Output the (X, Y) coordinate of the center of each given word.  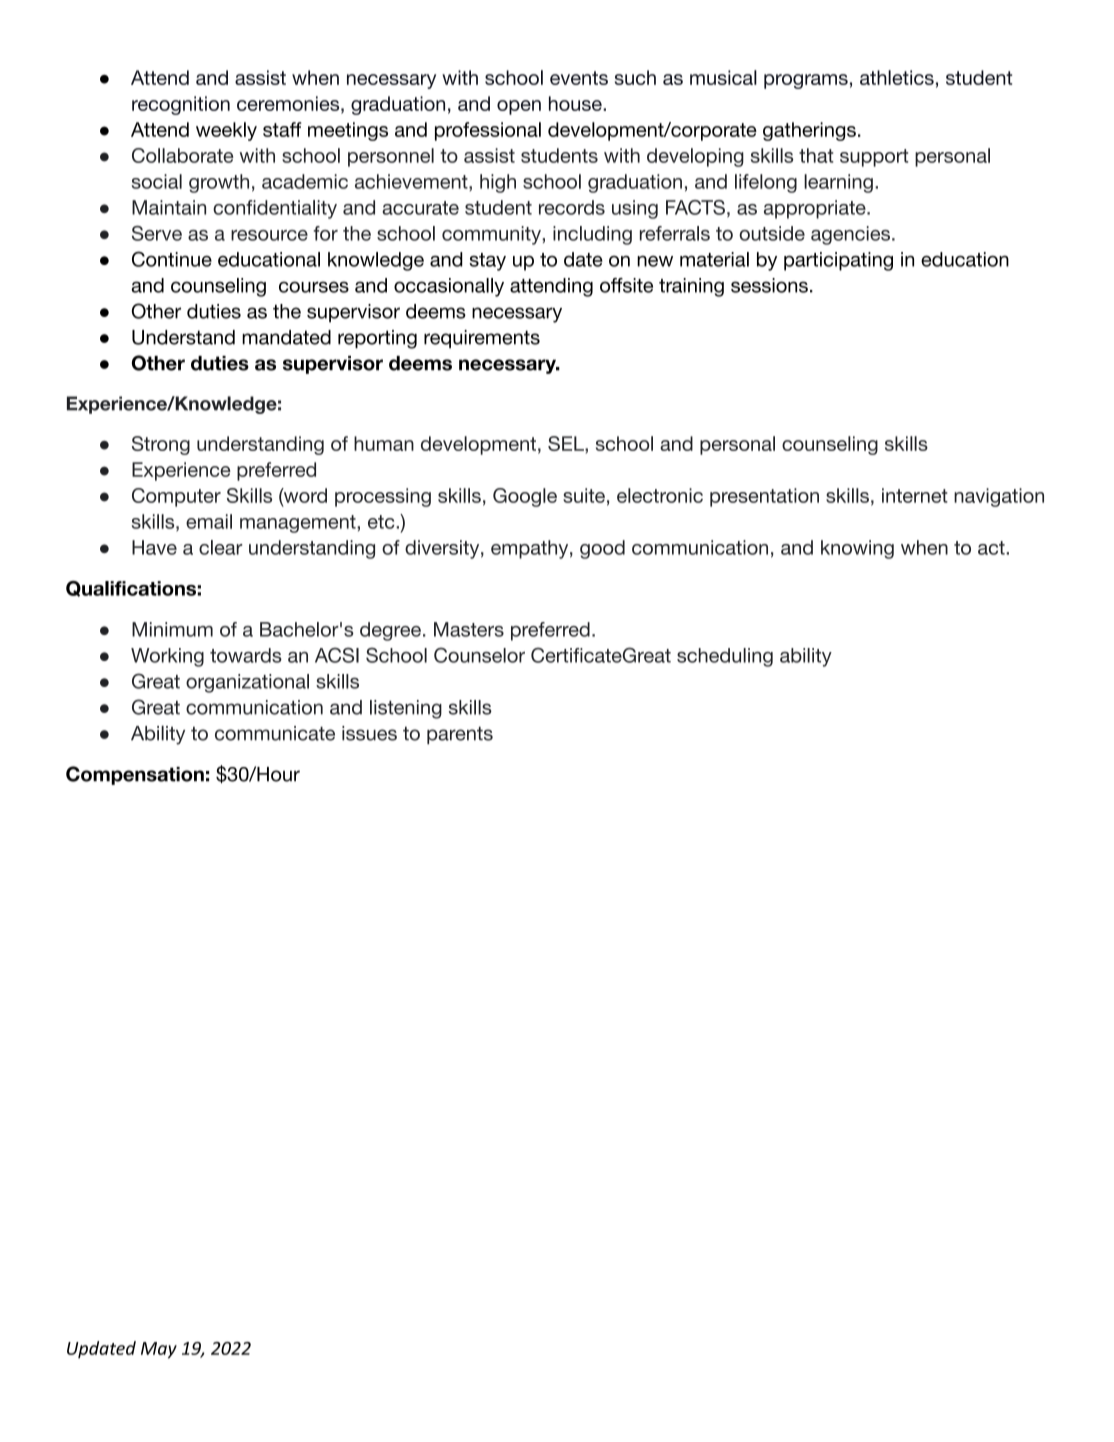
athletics (897, 77)
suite (584, 495)
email (209, 521)
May (159, 1350)
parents (460, 735)
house (576, 103)
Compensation (135, 775)
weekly (226, 131)
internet (915, 495)
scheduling (725, 657)
